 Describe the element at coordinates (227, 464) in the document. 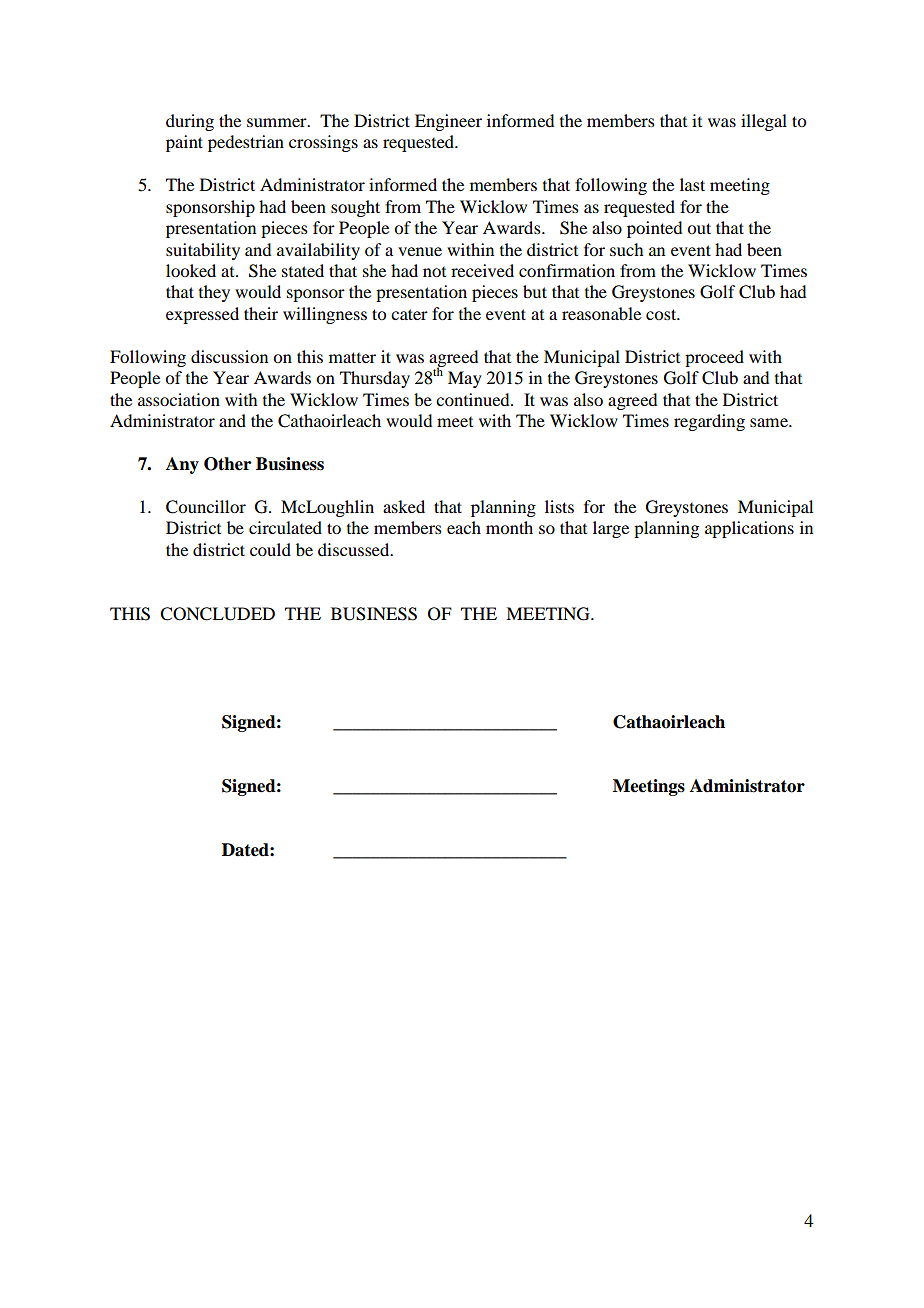

I see `Other` at that location.
